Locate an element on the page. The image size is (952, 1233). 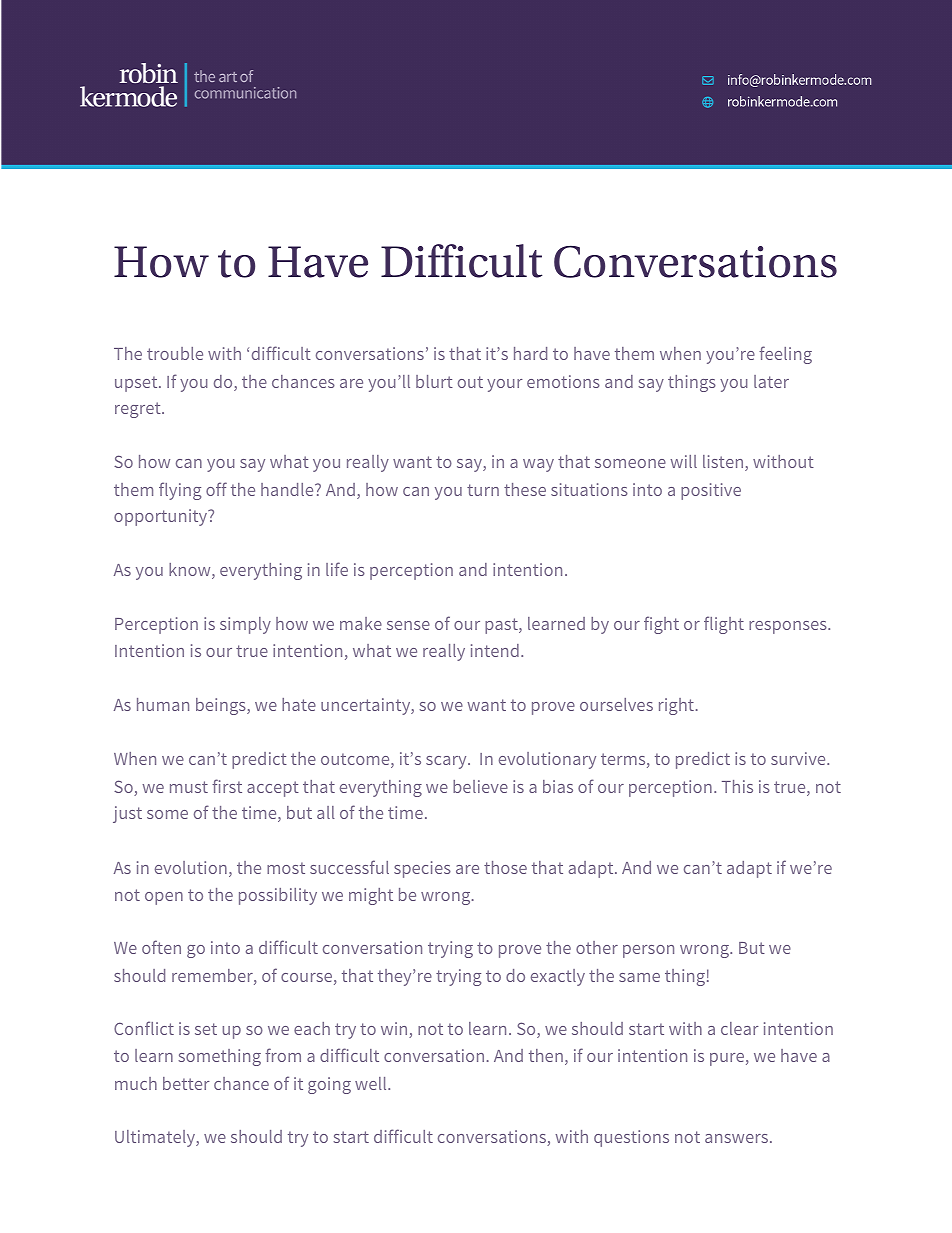
better is located at coordinates (186, 1083).
